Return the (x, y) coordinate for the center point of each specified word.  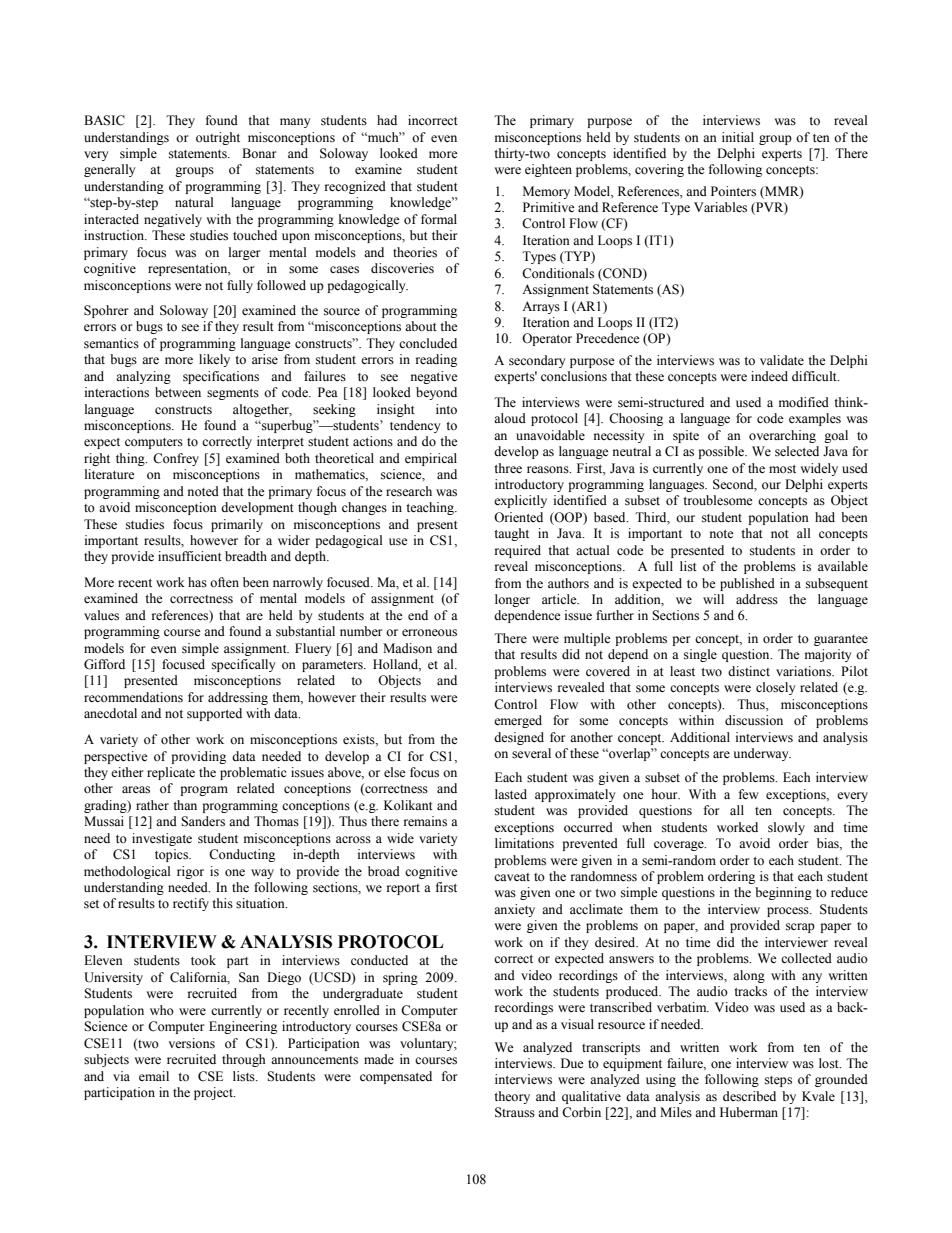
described (749, 1096)
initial (738, 137)
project (214, 1093)
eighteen (548, 170)
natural (194, 202)
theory (512, 1097)
